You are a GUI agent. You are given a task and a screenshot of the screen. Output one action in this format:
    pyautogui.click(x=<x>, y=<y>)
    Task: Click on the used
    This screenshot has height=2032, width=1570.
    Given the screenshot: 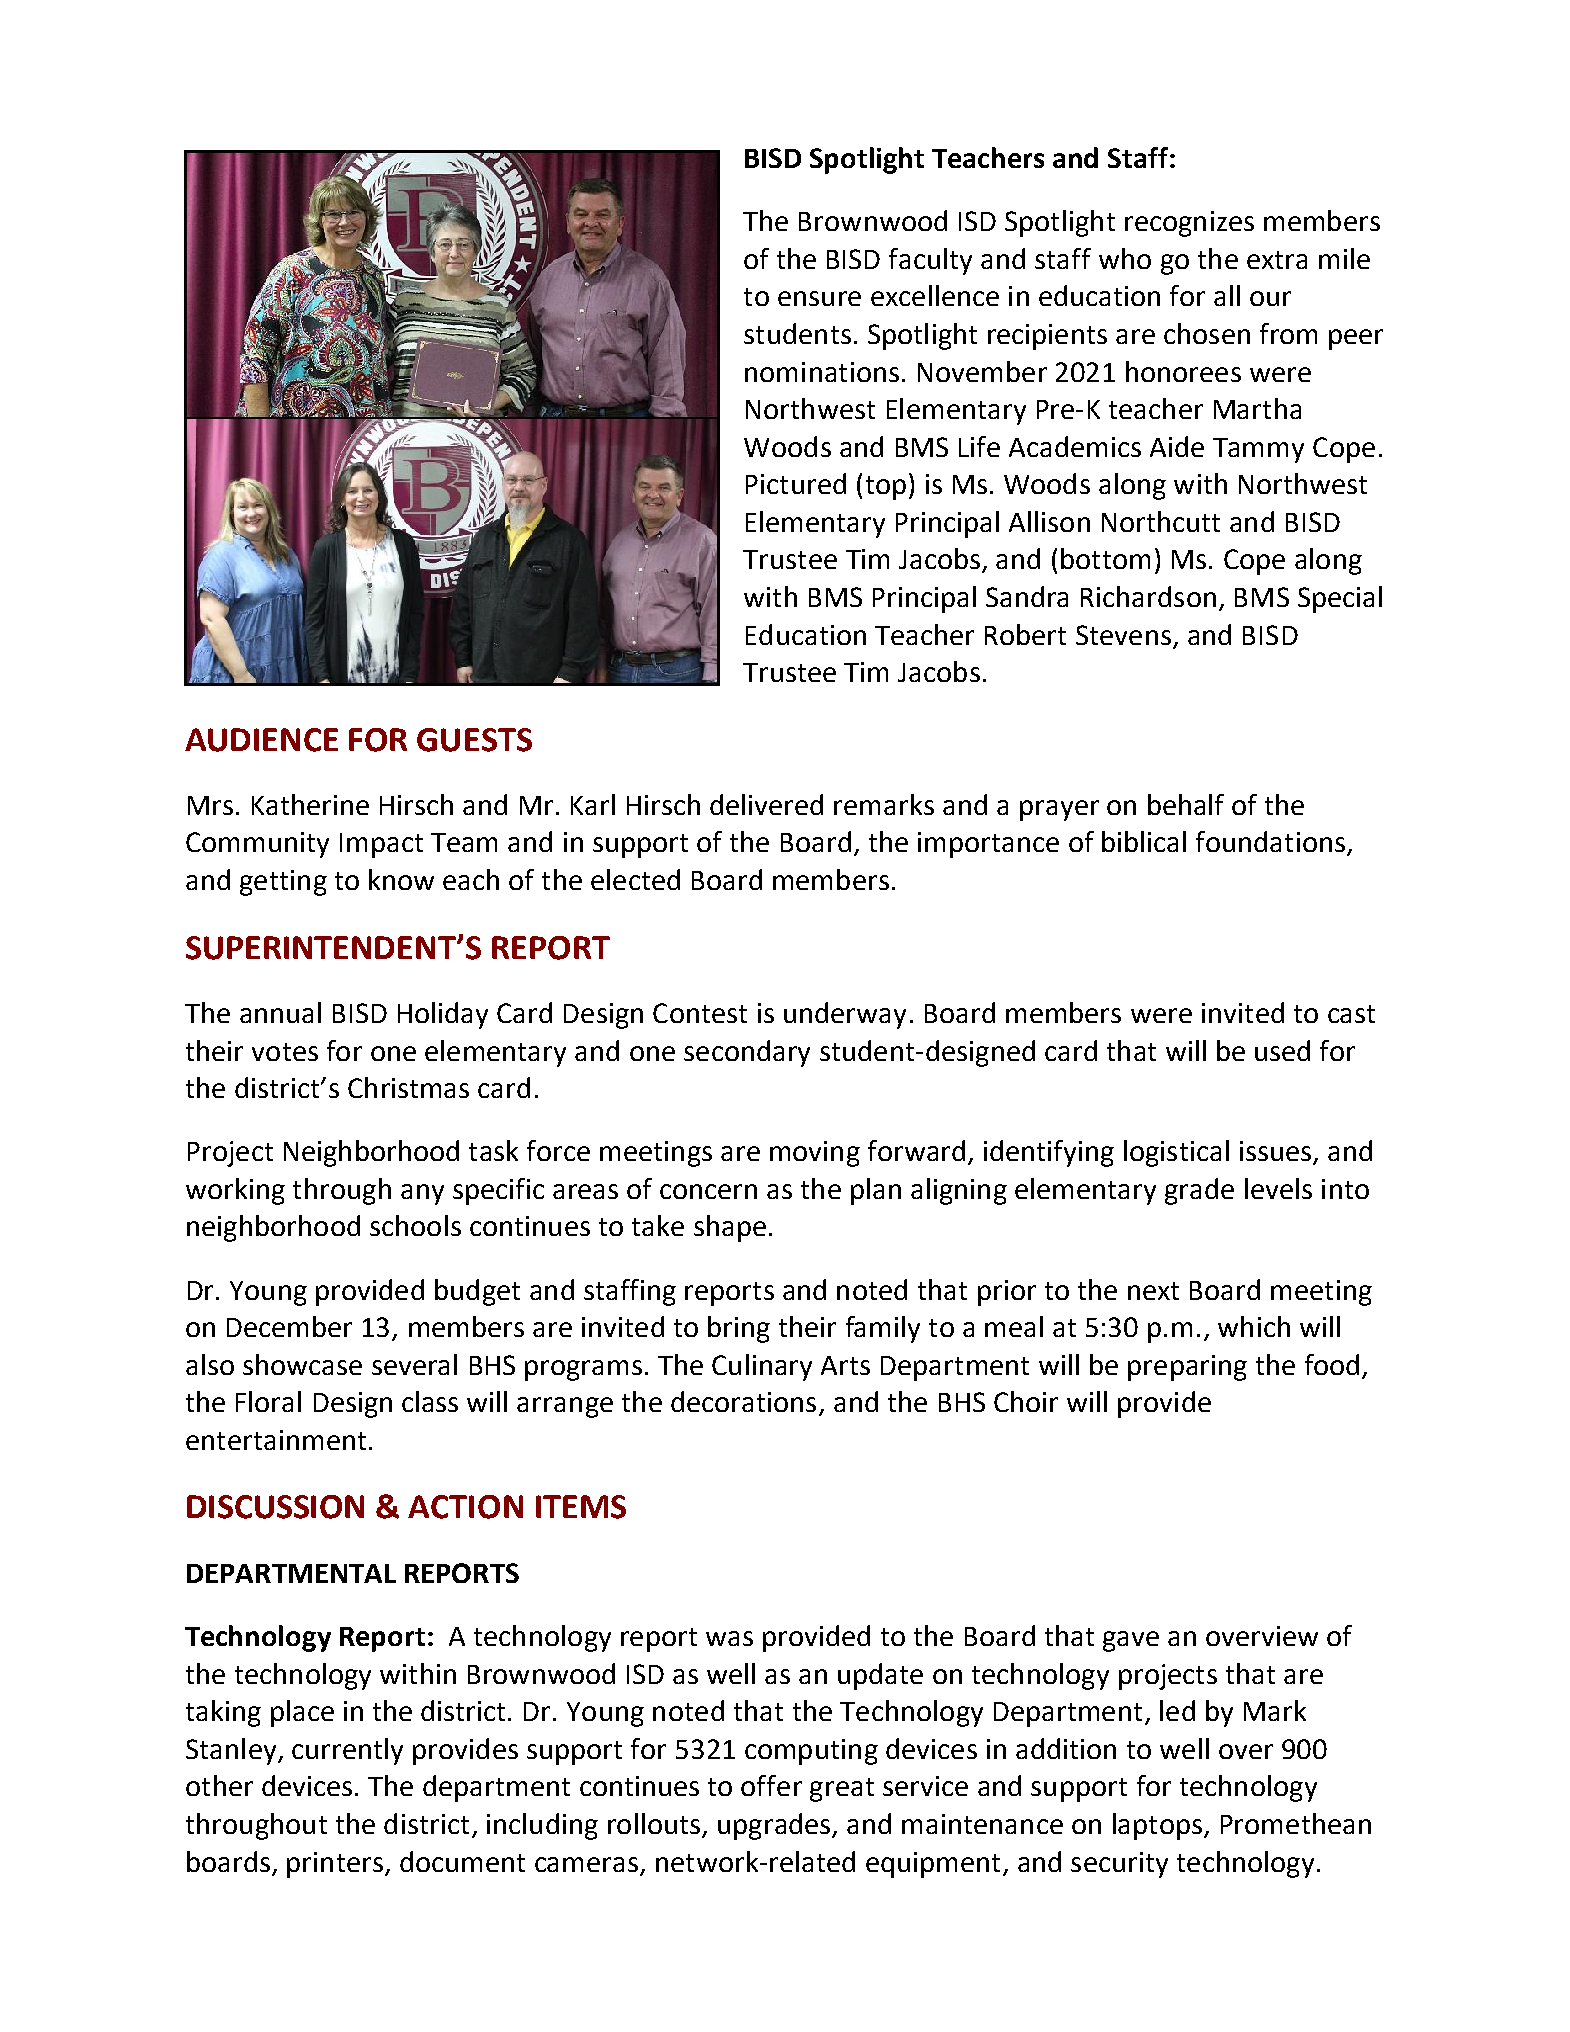 What is the action you would take?
    pyautogui.click(x=1282, y=1050)
